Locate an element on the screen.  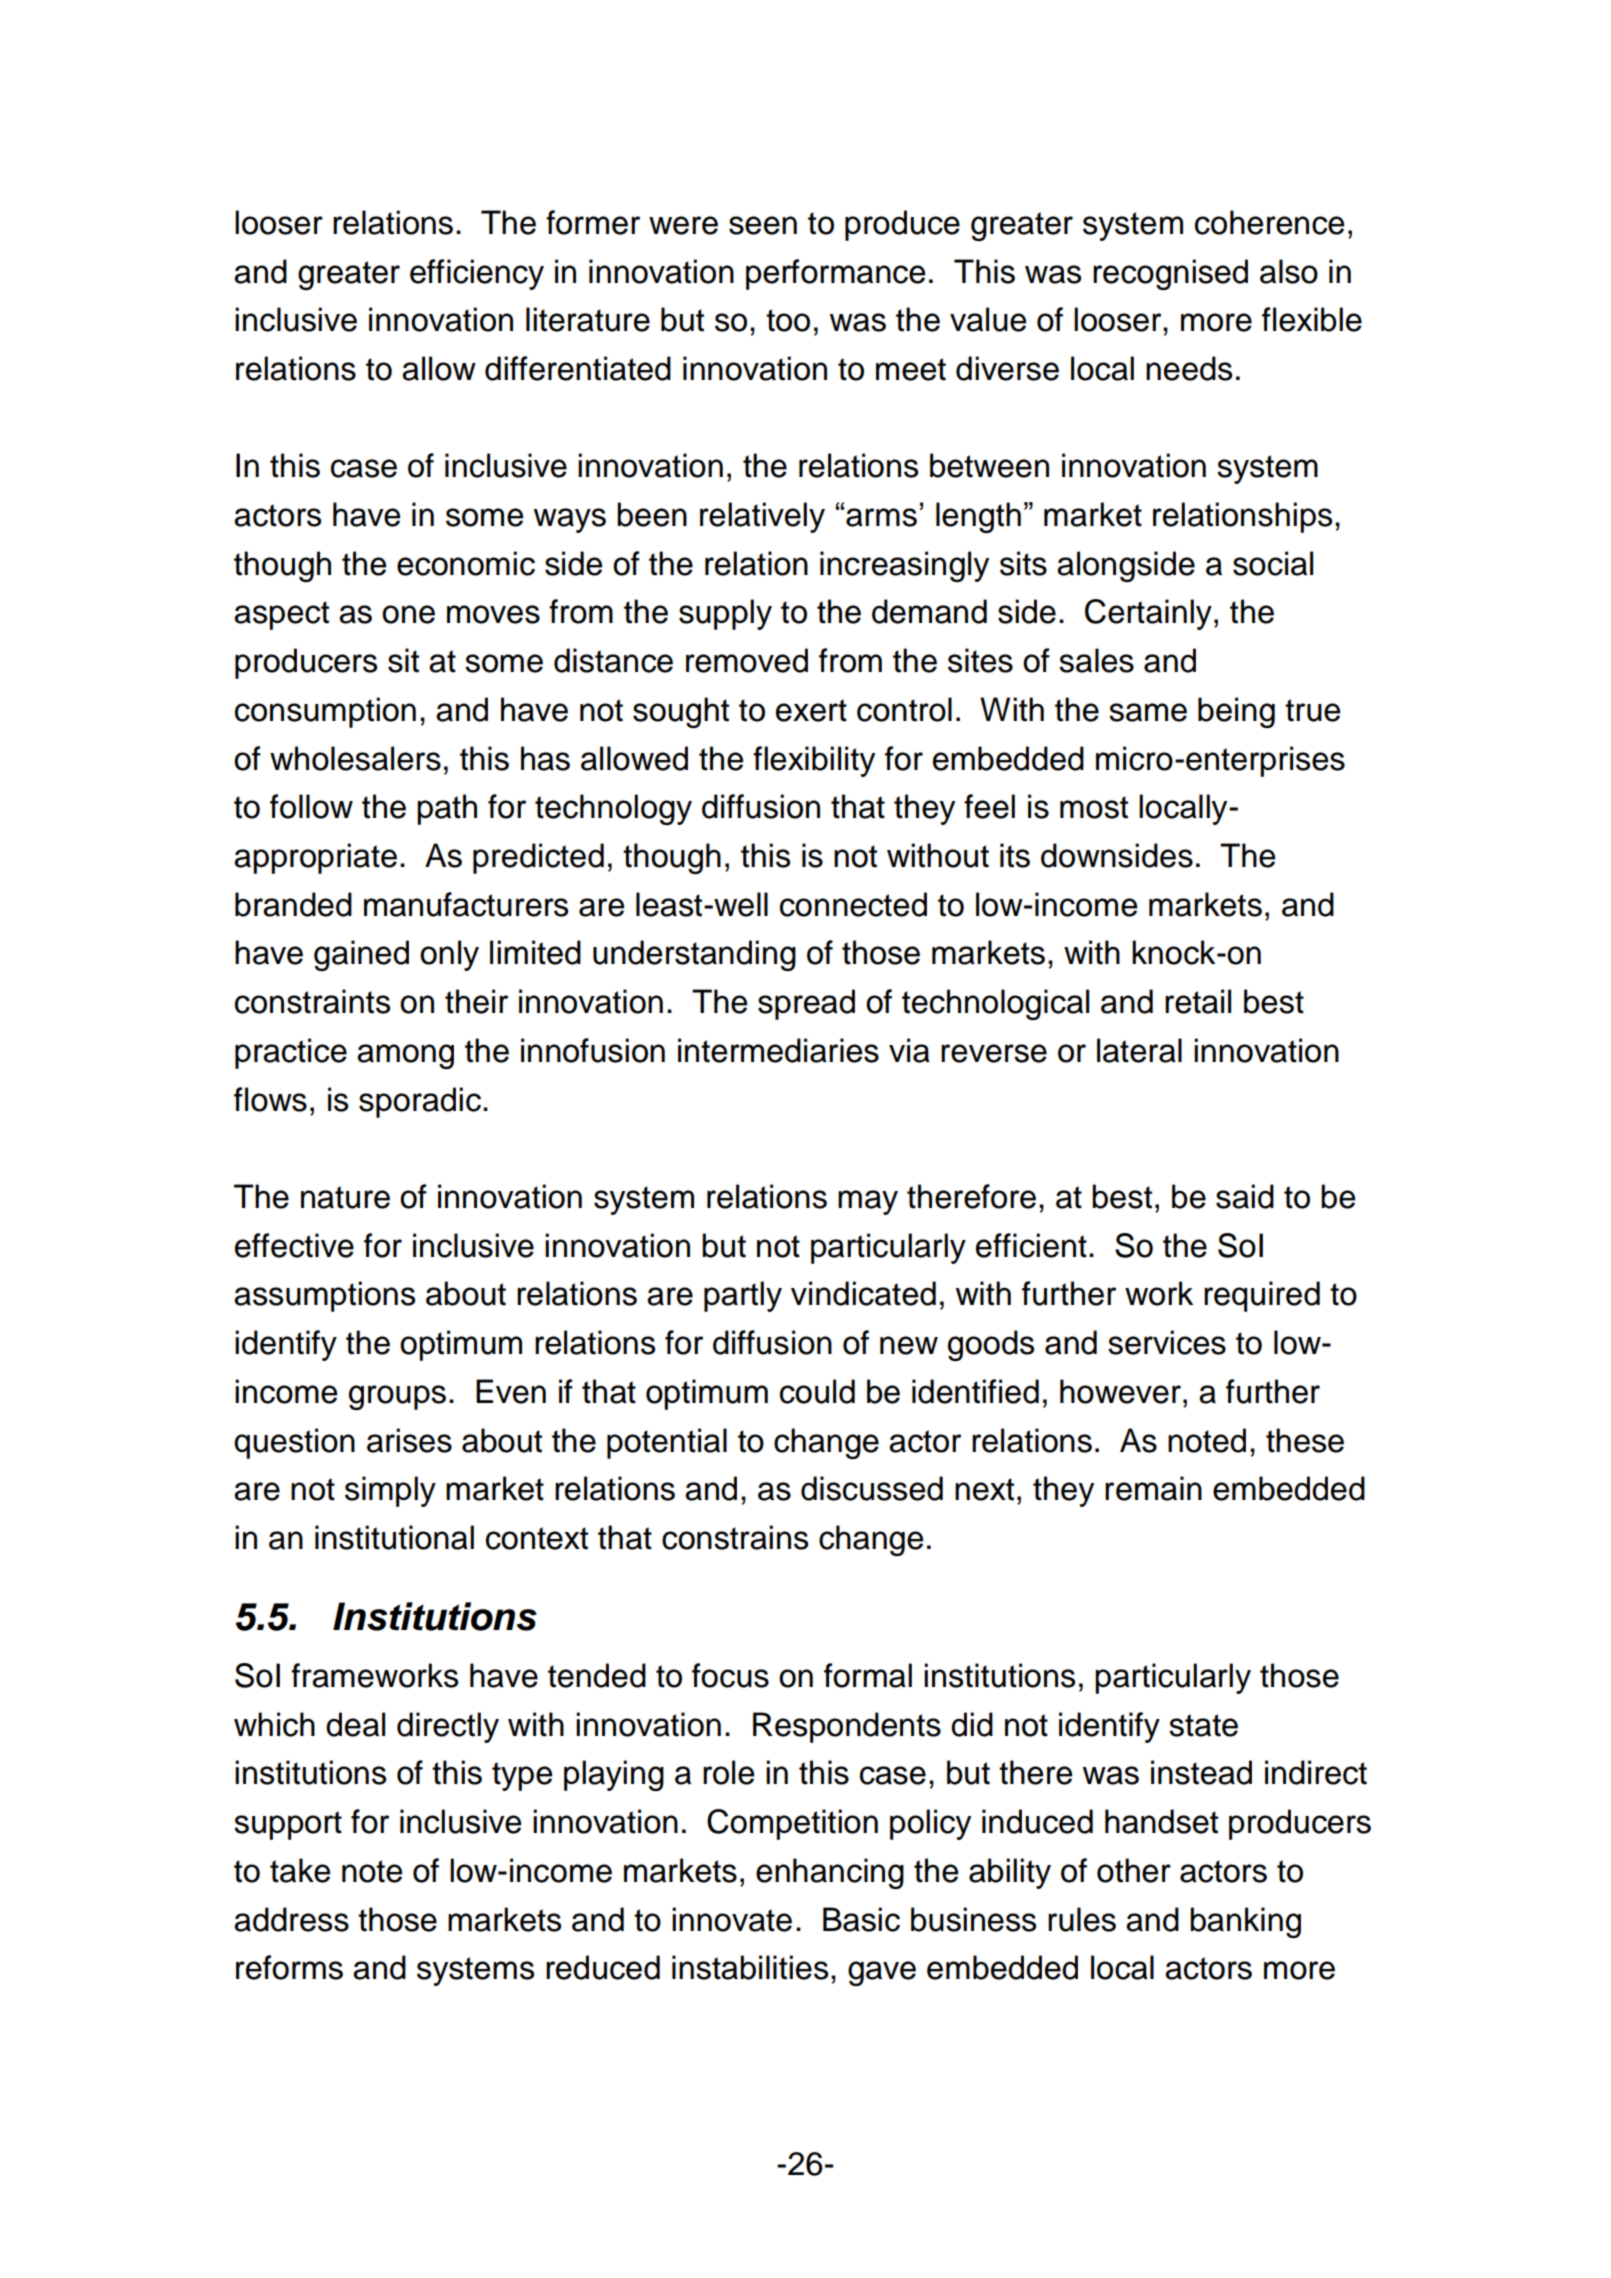
innovate is located at coordinates (732, 1919).
